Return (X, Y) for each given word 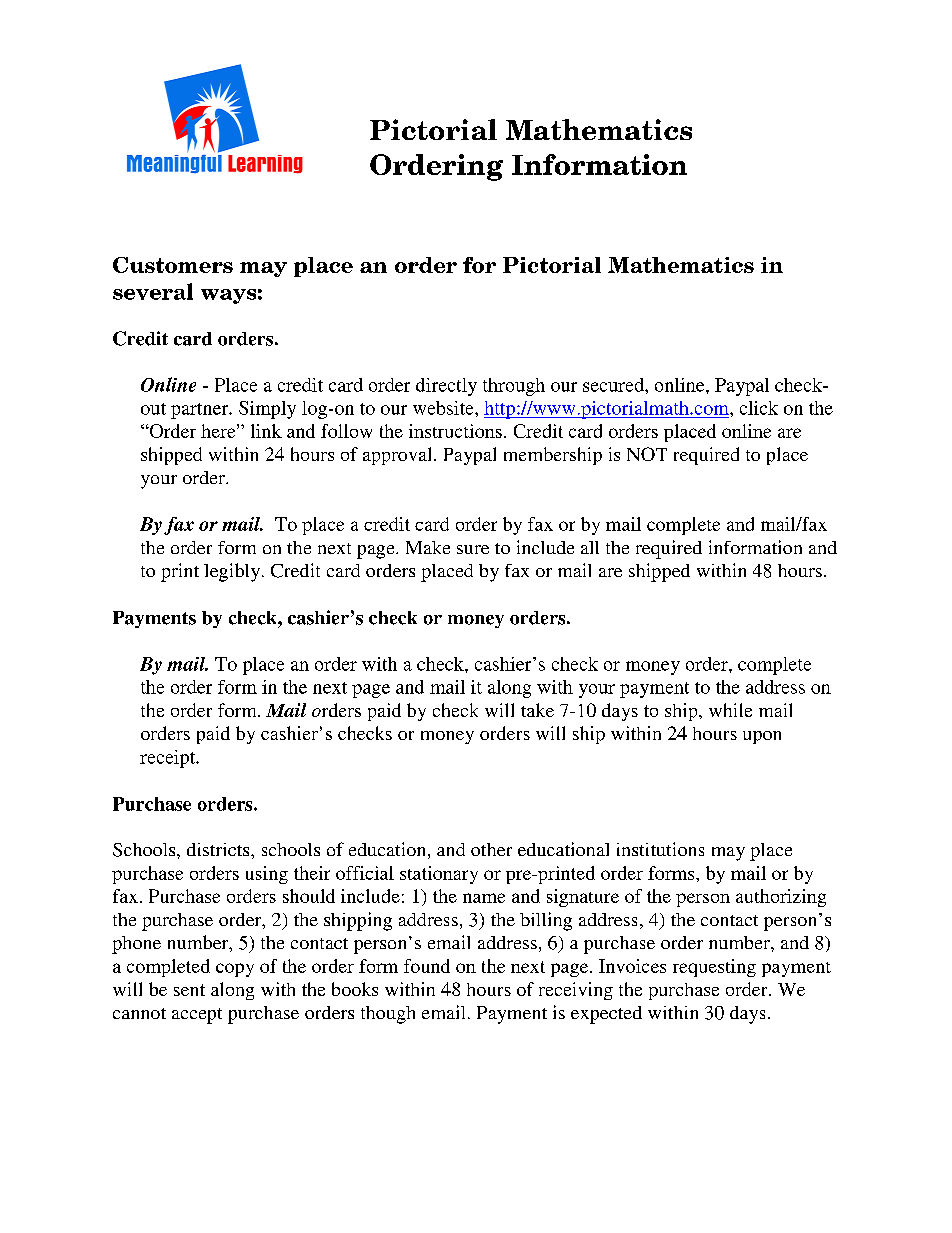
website (444, 408)
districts (219, 849)
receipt (169, 759)
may (728, 854)
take (537, 710)
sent (189, 990)
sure (473, 549)
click (759, 408)
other (491, 849)
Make (428, 547)
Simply (267, 410)
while (730, 710)
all (590, 547)
